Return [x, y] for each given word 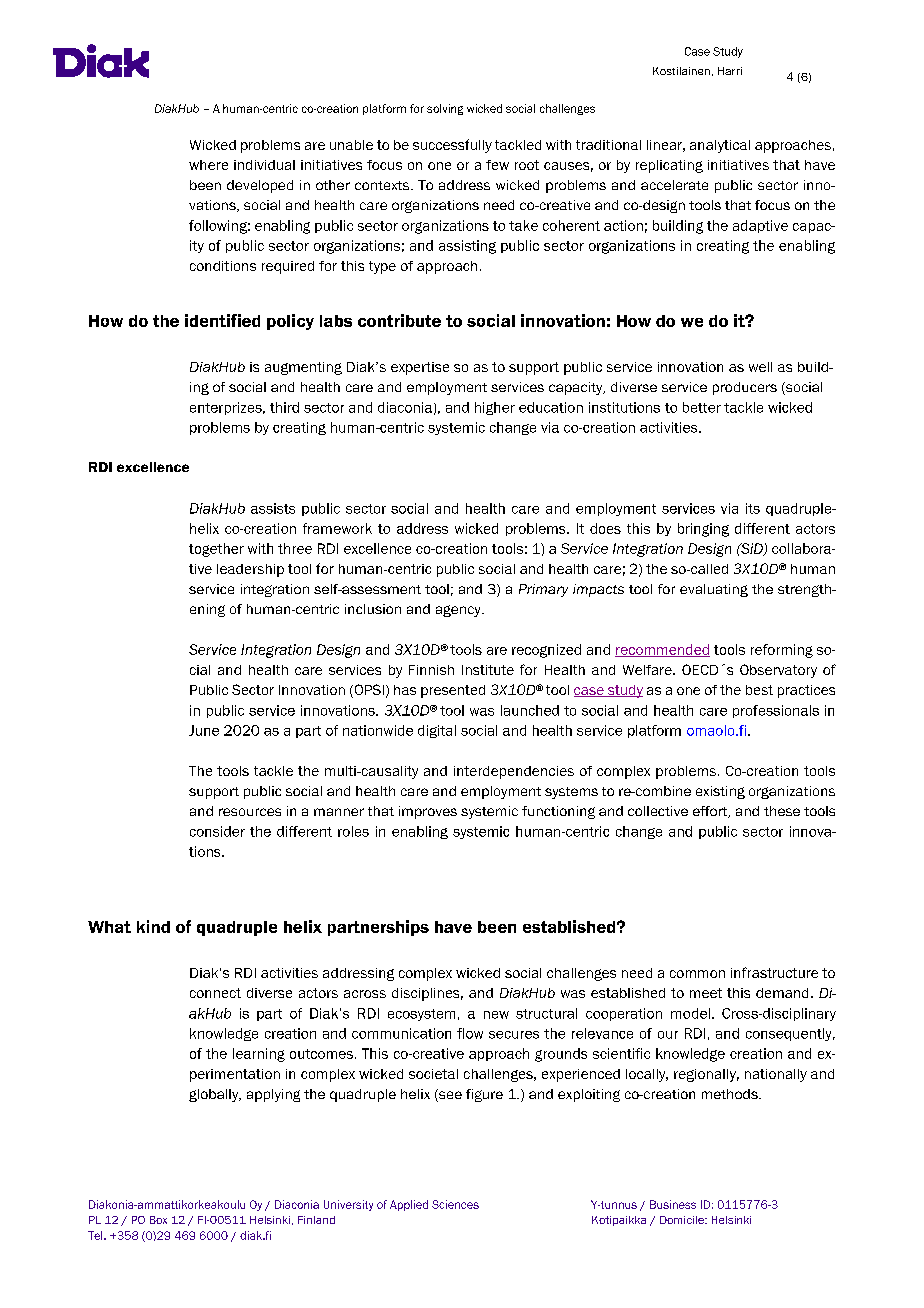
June [204, 730]
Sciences [455, 1204]
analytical [720, 146]
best [759, 690]
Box [158, 1220]
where [208, 165]
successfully [452, 146]
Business [673, 1204]
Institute [488, 670]
